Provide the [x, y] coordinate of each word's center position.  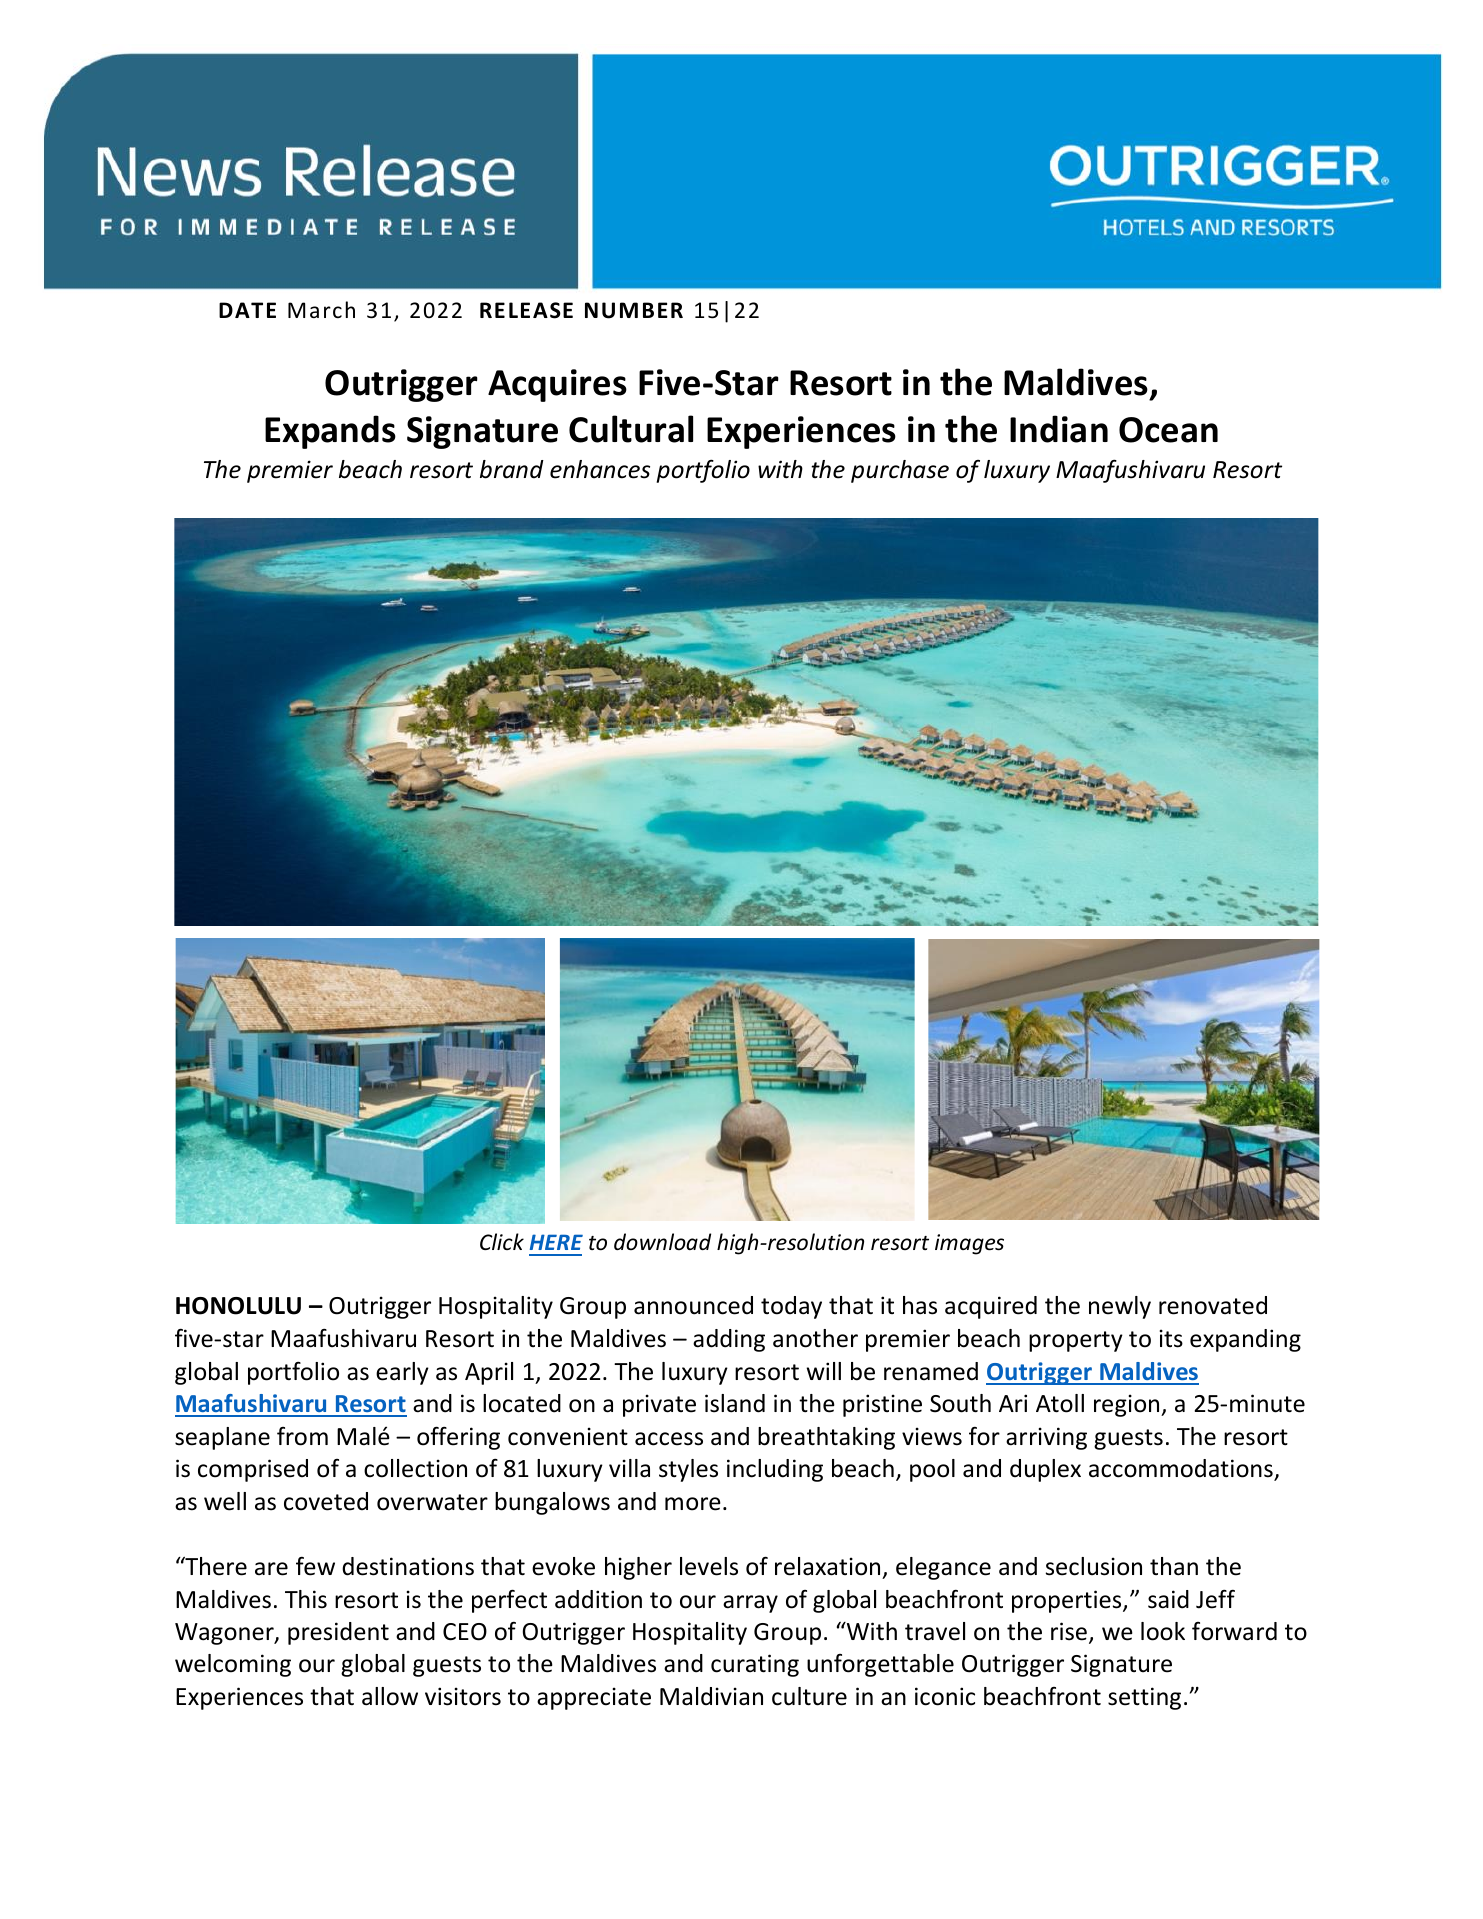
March [321, 309]
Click [502, 1241]
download [662, 1241]
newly [1120, 1307]
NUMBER [634, 310]
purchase [900, 471]
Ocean [1168, 430]
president [338, 1633]
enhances [600, 469]
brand [512, 469]
